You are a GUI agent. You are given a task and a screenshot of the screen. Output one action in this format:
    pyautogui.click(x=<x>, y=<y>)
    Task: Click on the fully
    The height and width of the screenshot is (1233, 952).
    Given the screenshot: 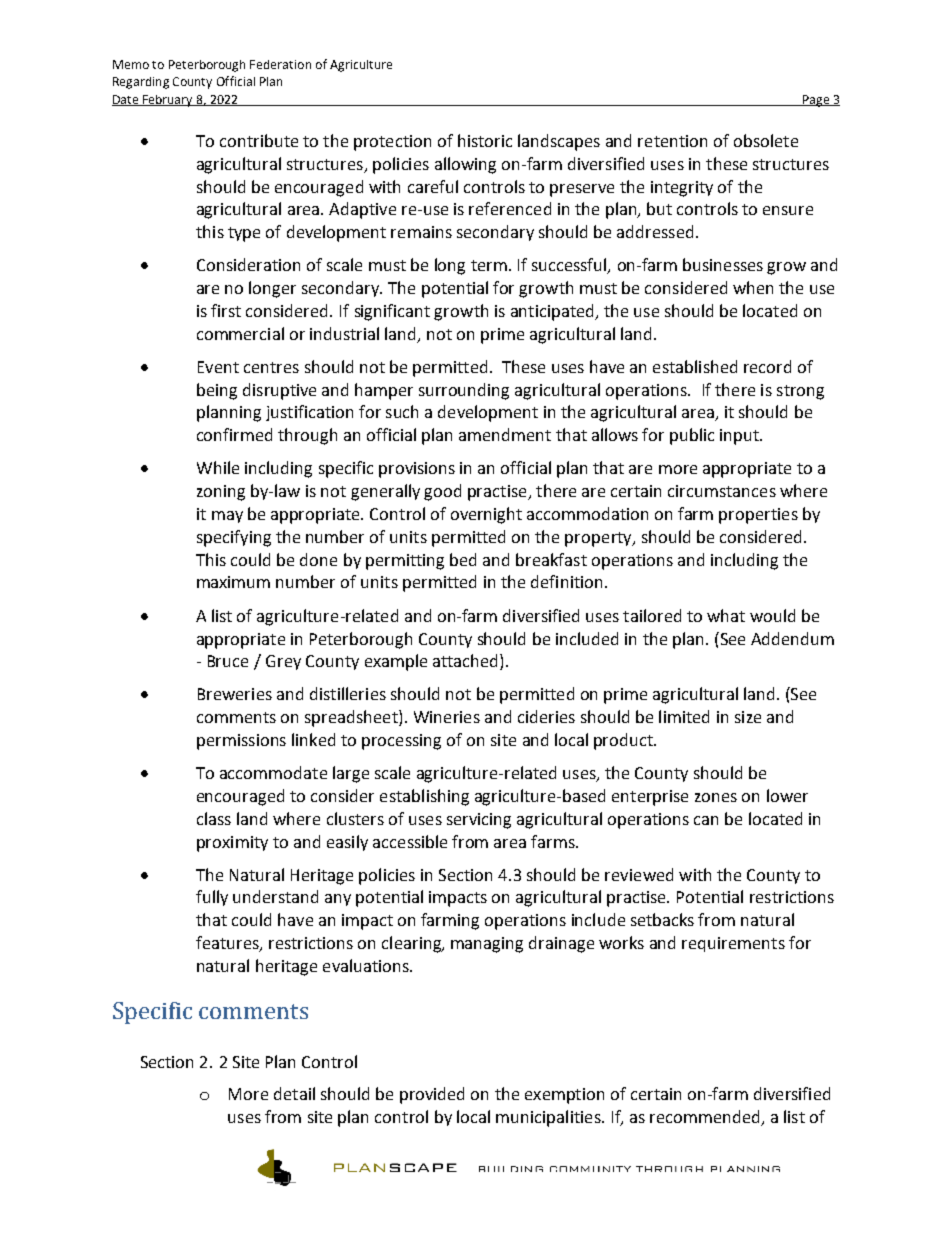 What is the action you would take?
    pyautogui.click(x=212, y=898)
